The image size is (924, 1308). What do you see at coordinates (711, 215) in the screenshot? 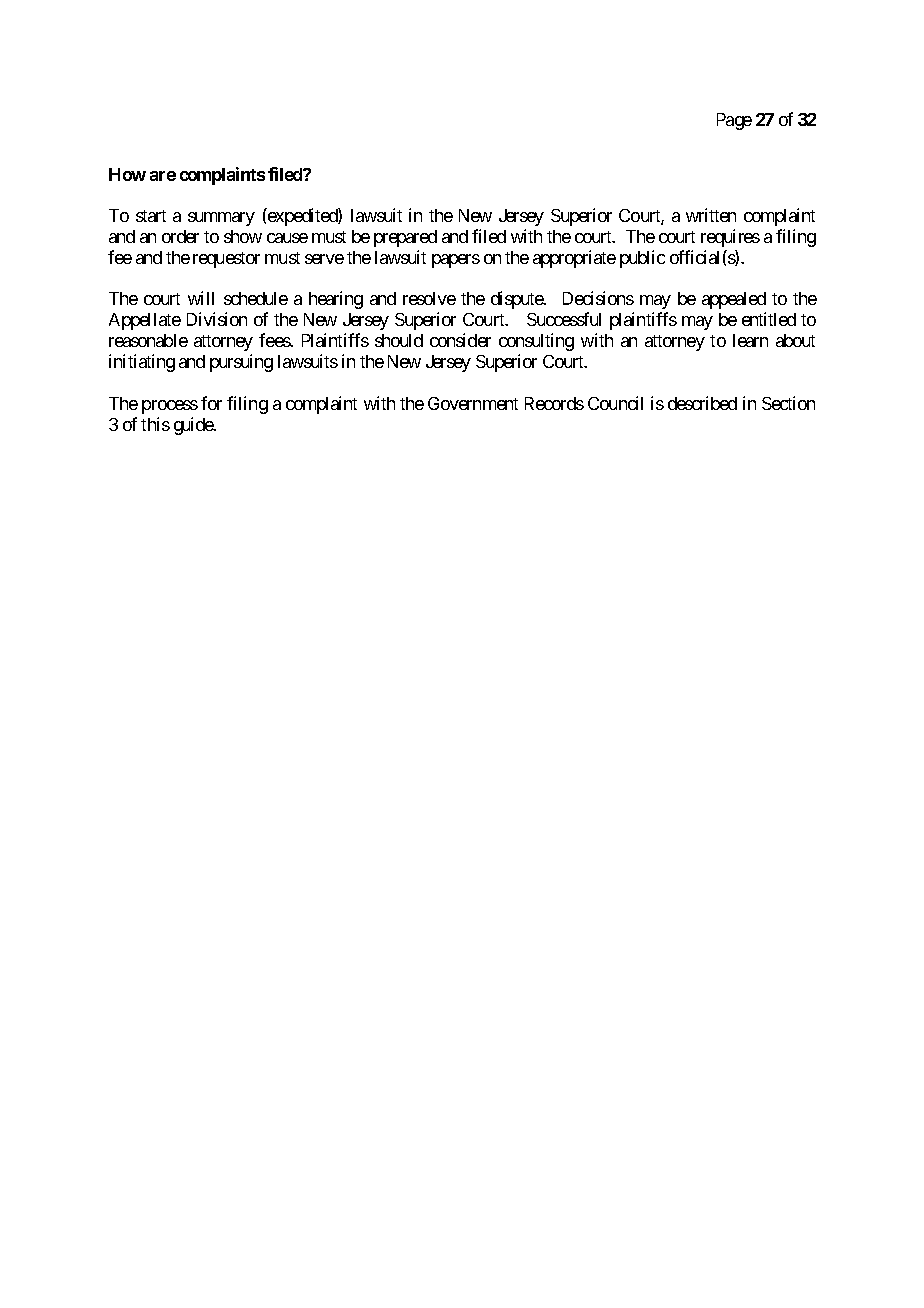
I see `written` at bounding box center [711, 215].
